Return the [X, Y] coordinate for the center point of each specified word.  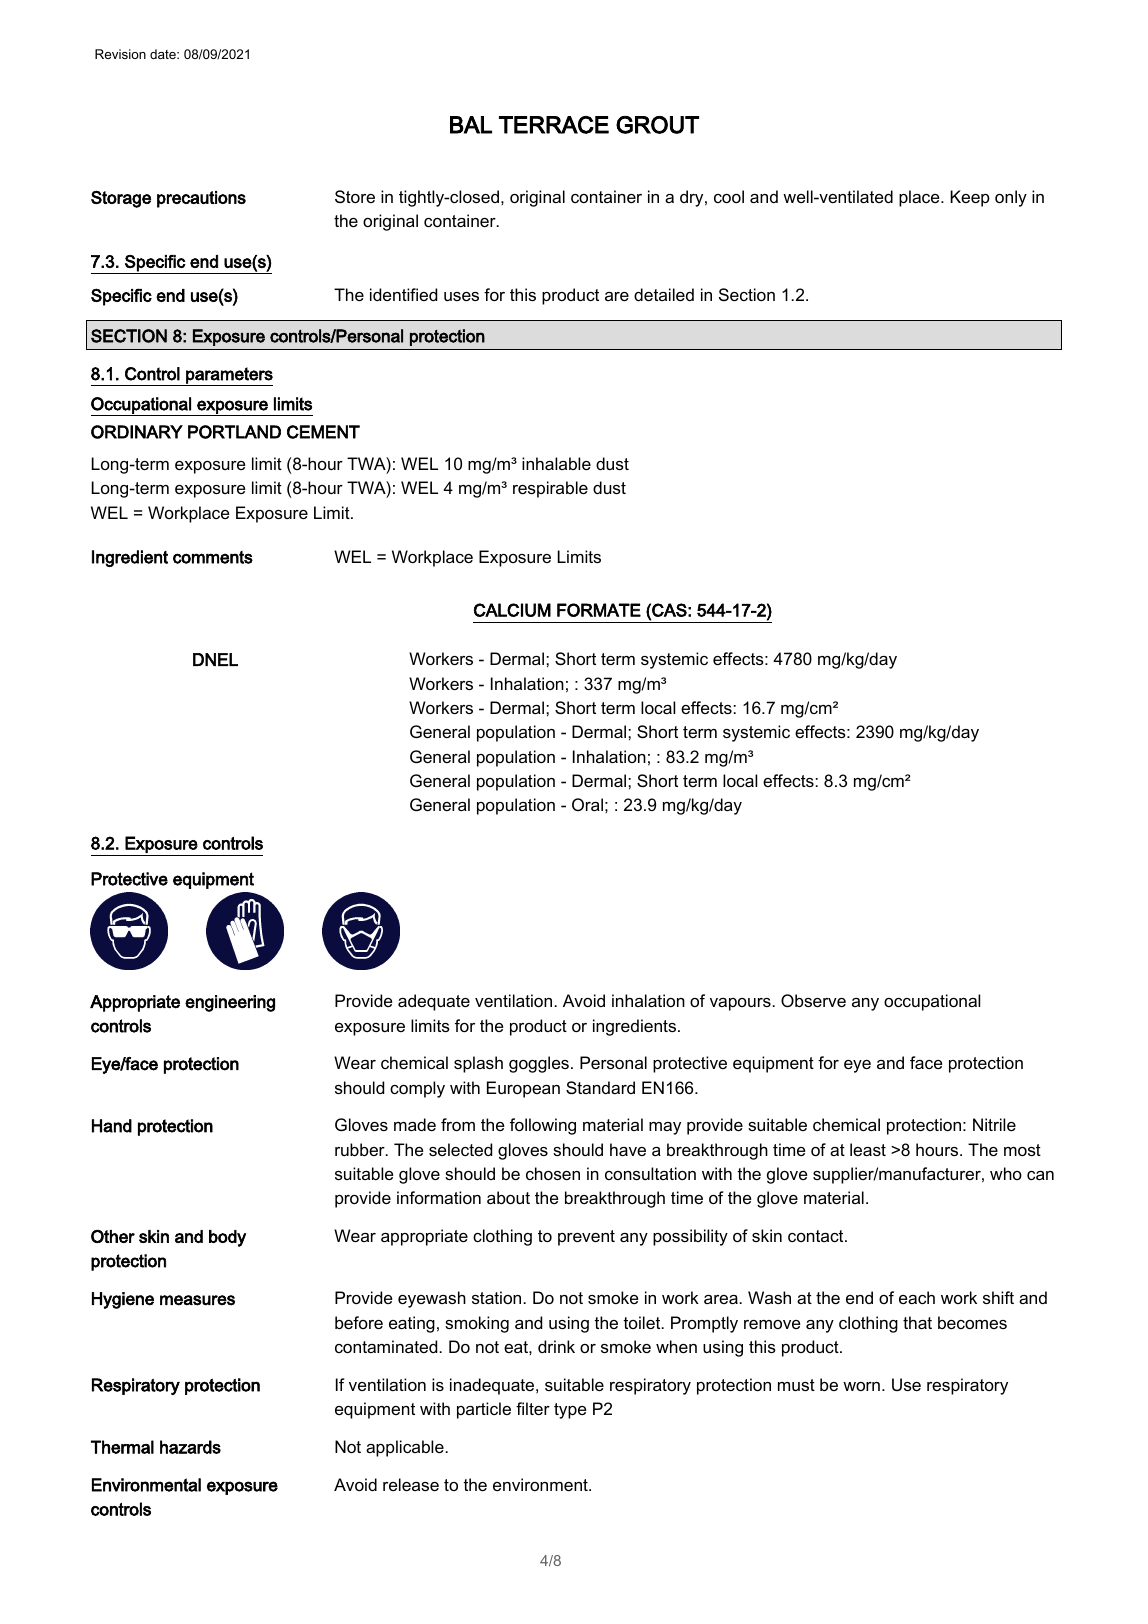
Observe [813, 1000]
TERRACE [554, 125]
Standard [600, 1087]
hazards [190, 1447]
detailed [664, 294]
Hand [112, 1126]
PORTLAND [234, 432]
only [1011, 198]
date [164, 54]
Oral [587, 804]
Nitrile [994, 1124]
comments [213, 557]
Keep [970, 198]
